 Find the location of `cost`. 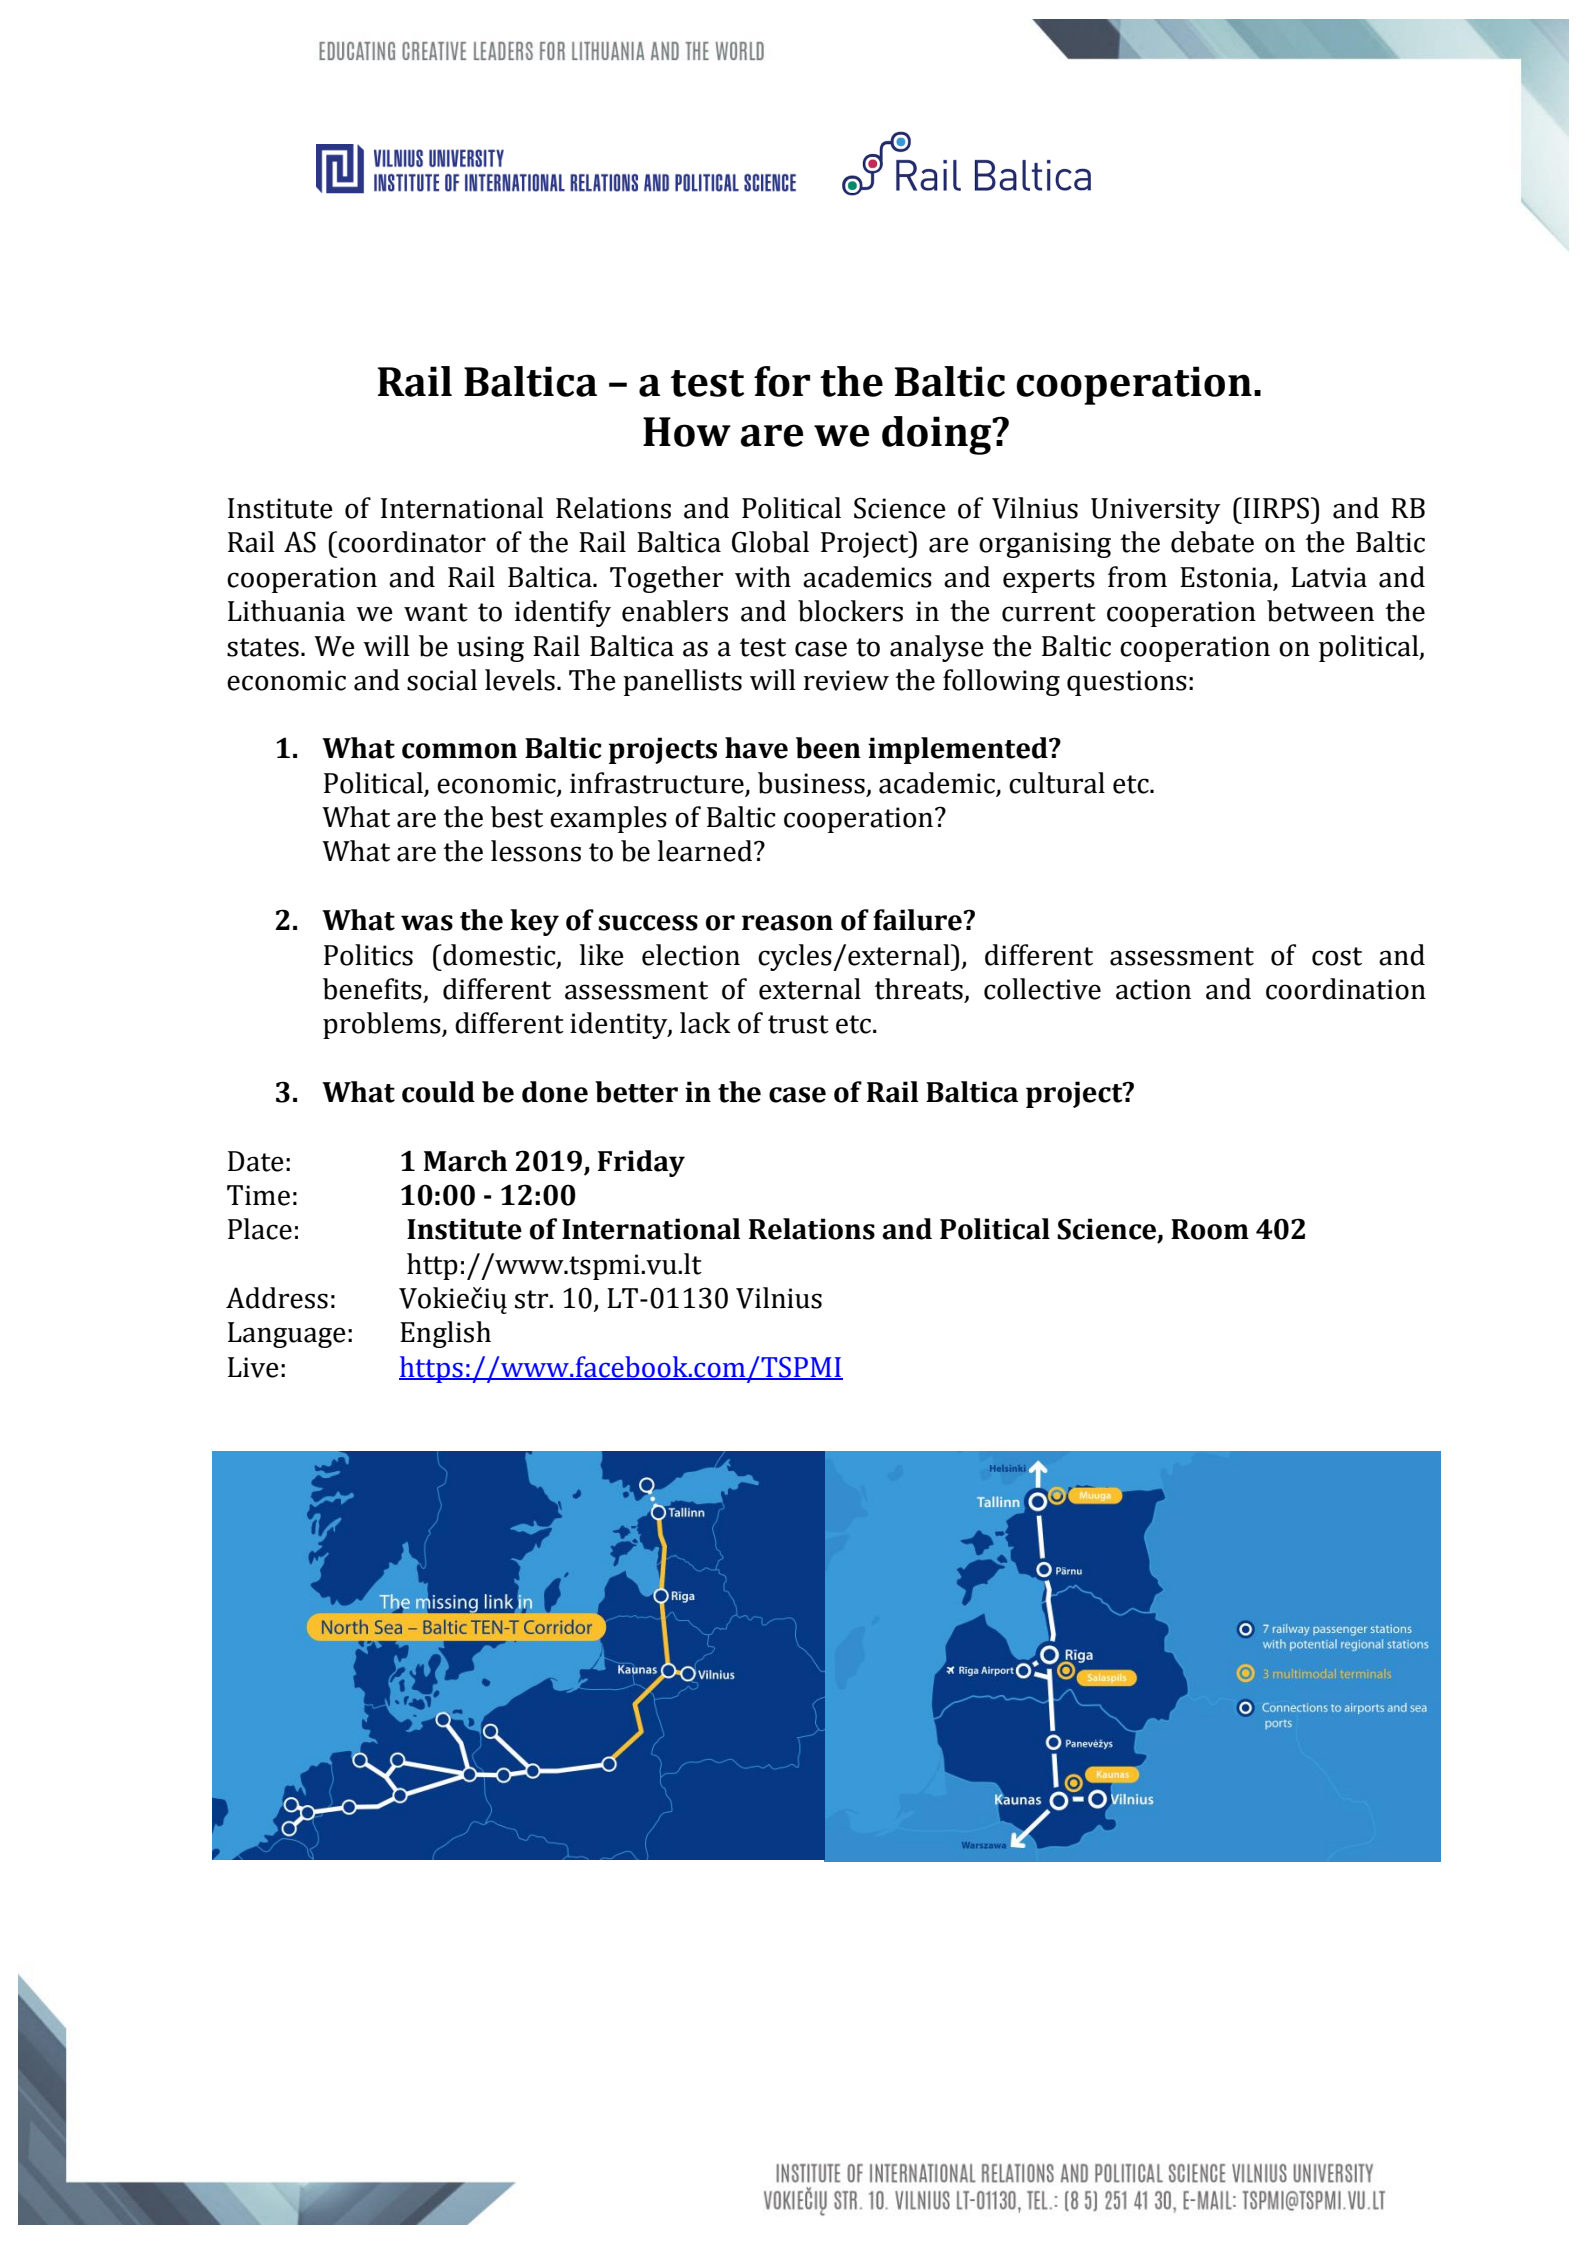

cost is located at coordinates (1337, 956).
